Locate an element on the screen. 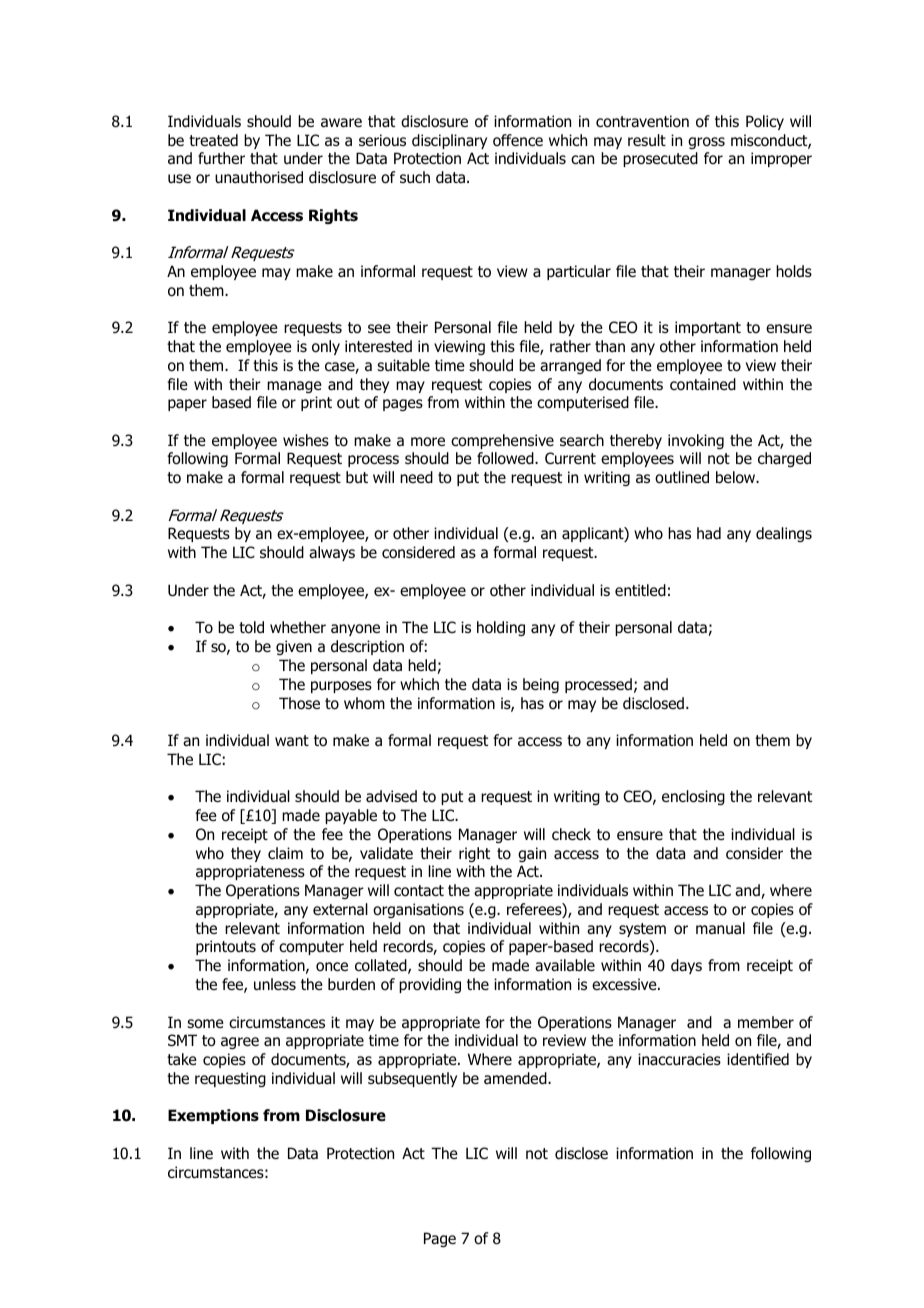  unauthorised is located at coordinates (259, 177).
